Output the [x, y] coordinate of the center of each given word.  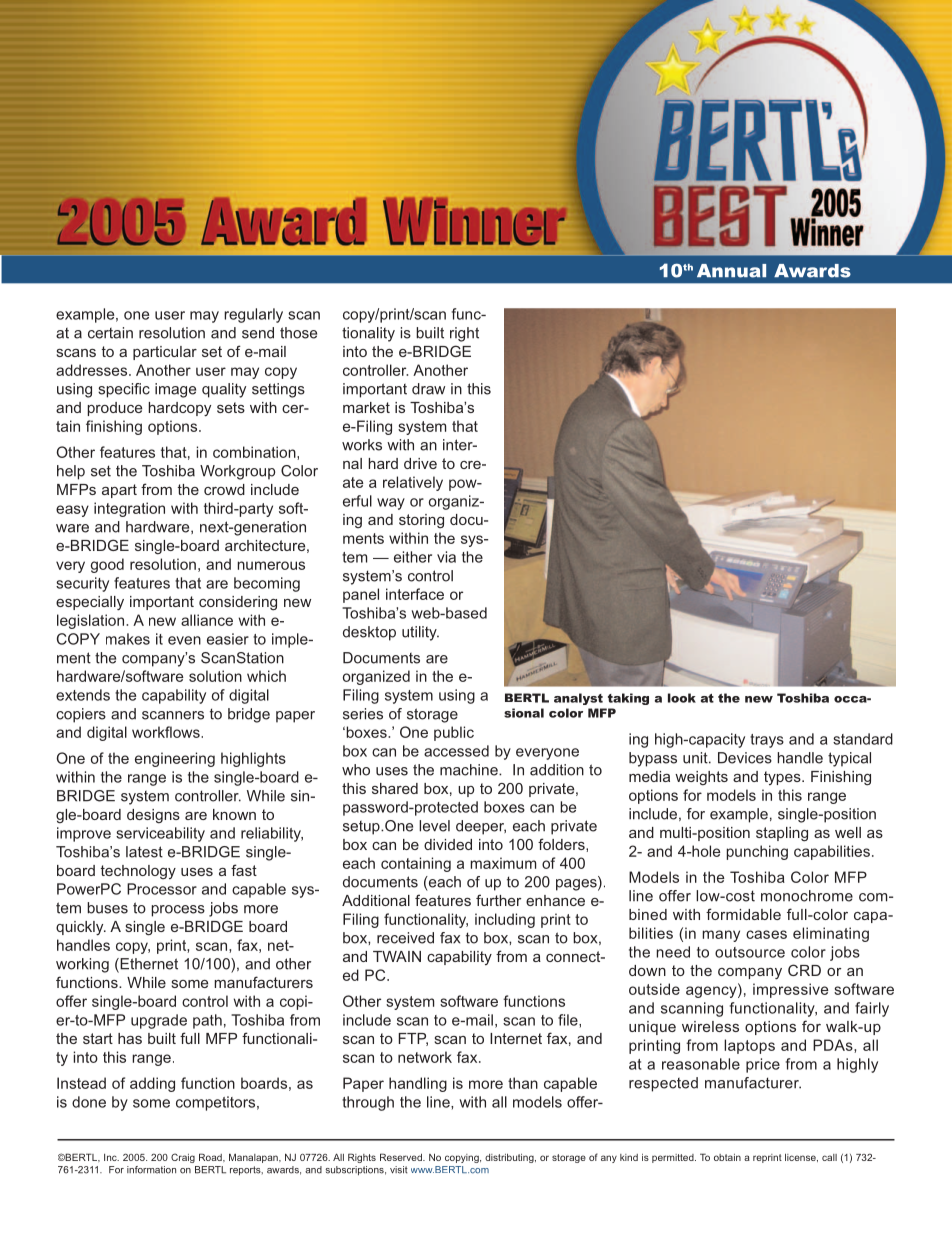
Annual [731, 271]
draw [428, 389]
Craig [183, 1158]
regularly [253, 315]
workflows [167, 732]
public [454, 733]
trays [767, 741]
